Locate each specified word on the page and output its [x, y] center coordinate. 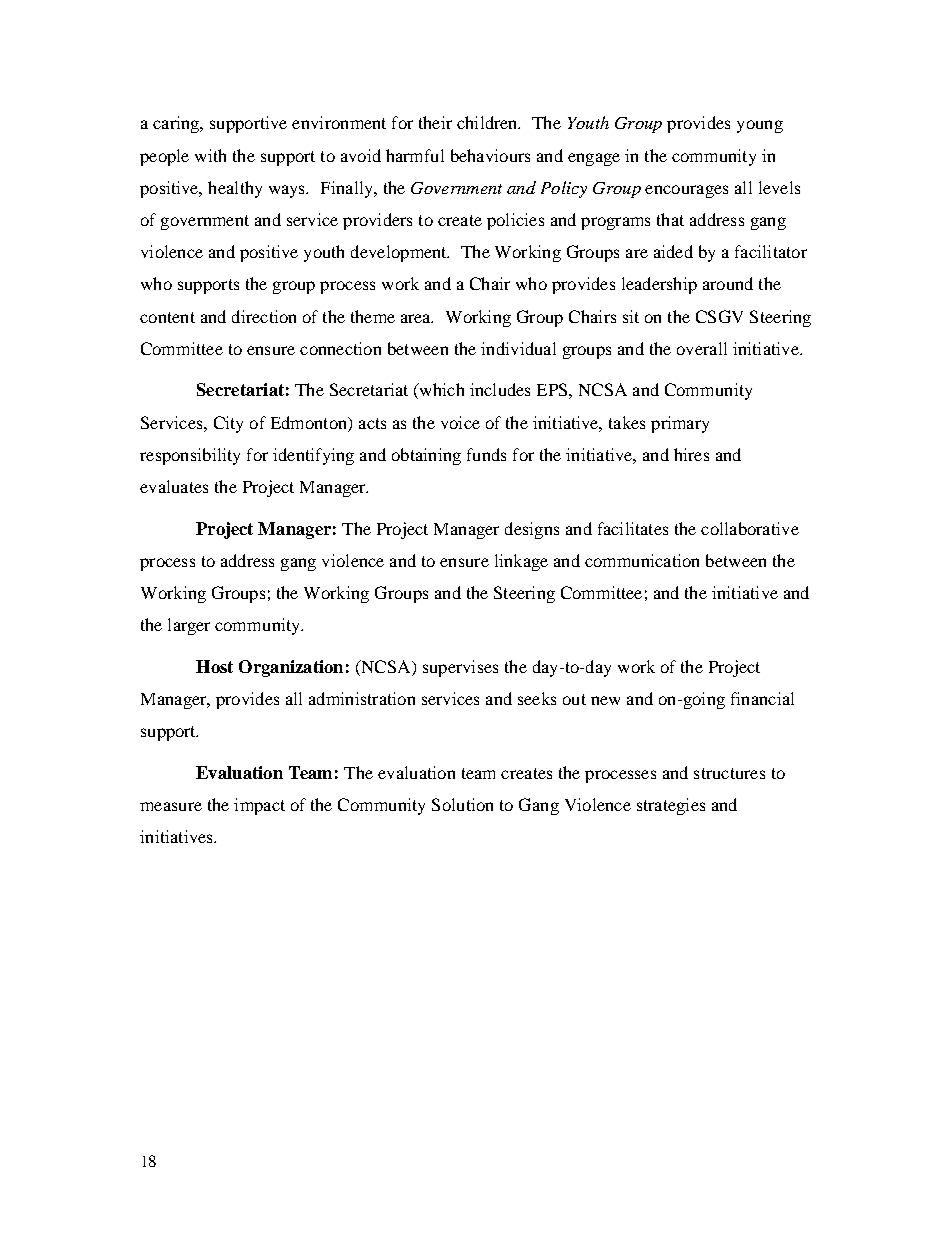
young [760, 126]
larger [189, 626]
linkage [521, 562]
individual [518, 348]
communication [642, 560]
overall [702, 348]
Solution [462, 804]
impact [259, 806]
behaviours [490, 155]
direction [264, 316]
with [210, 155]
